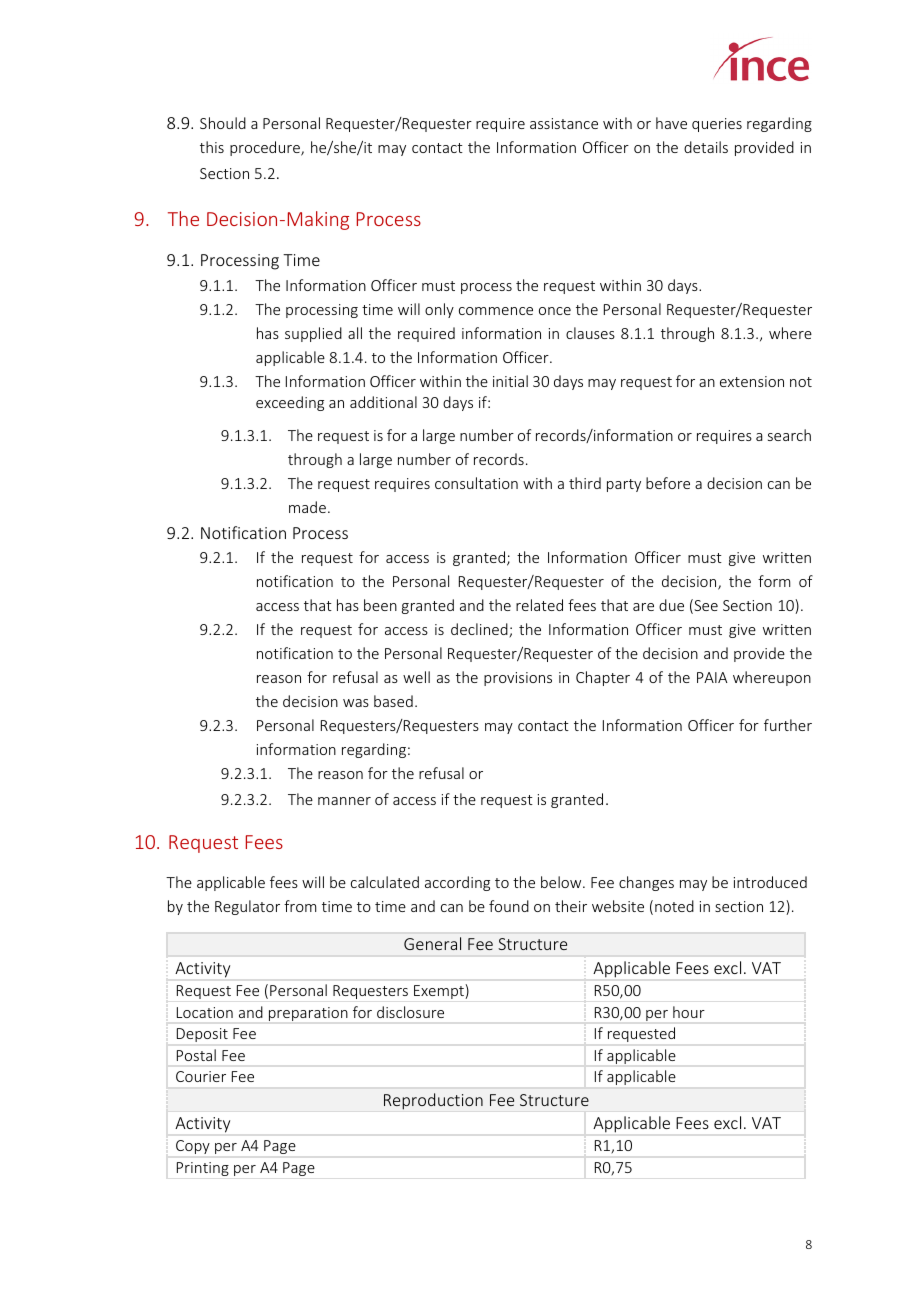 This screenshot has height=1308, width=924. I want to click on details, so click(706, 147).
